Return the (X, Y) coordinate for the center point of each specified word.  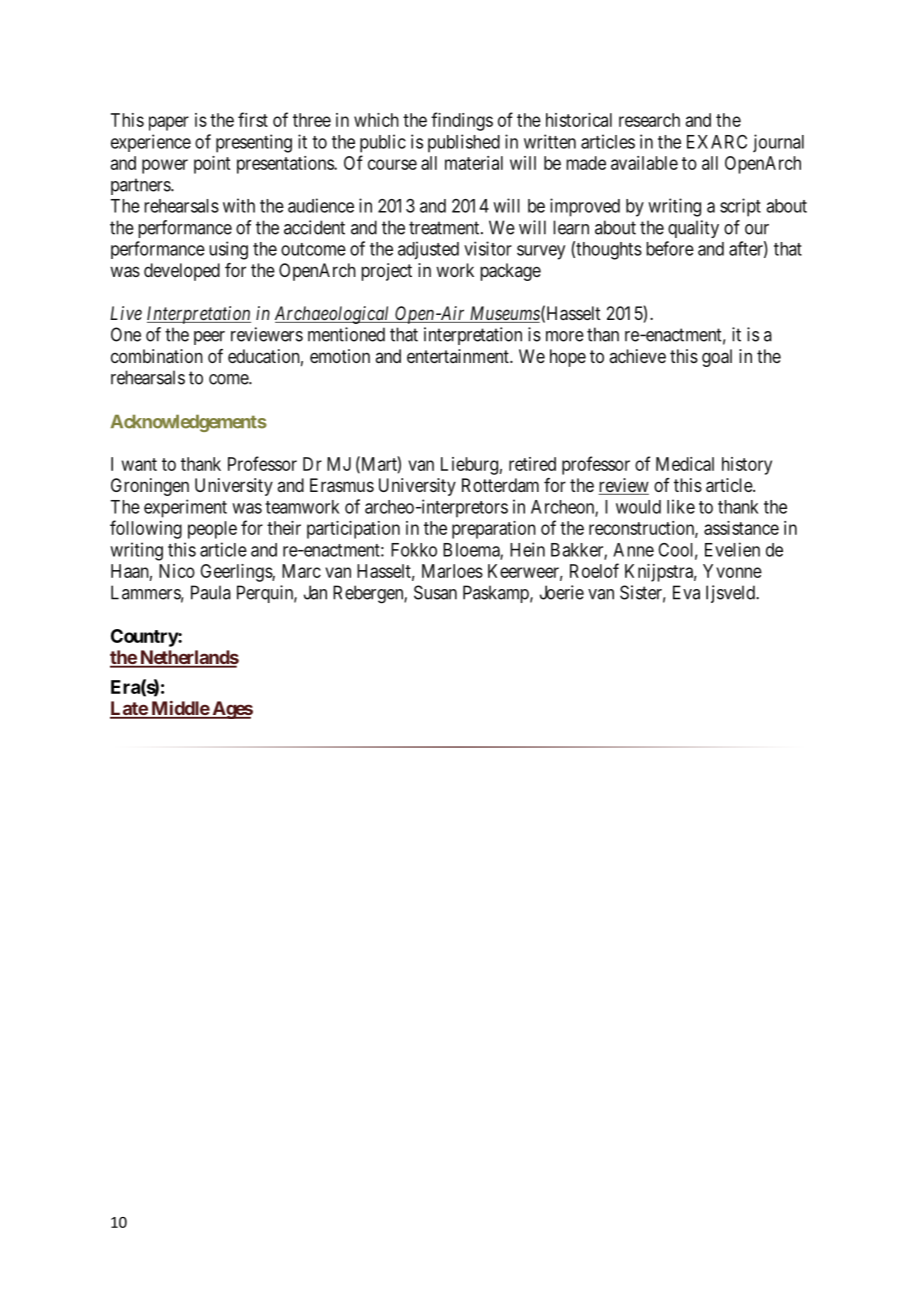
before (670, 248)
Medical (685, 464)
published (464, 143)
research (649, 120)
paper (169, 123)
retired (532, 464)
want (139, 464)
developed (182, 272)
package (510, 272)
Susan (435, 592)
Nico (177, 571)
